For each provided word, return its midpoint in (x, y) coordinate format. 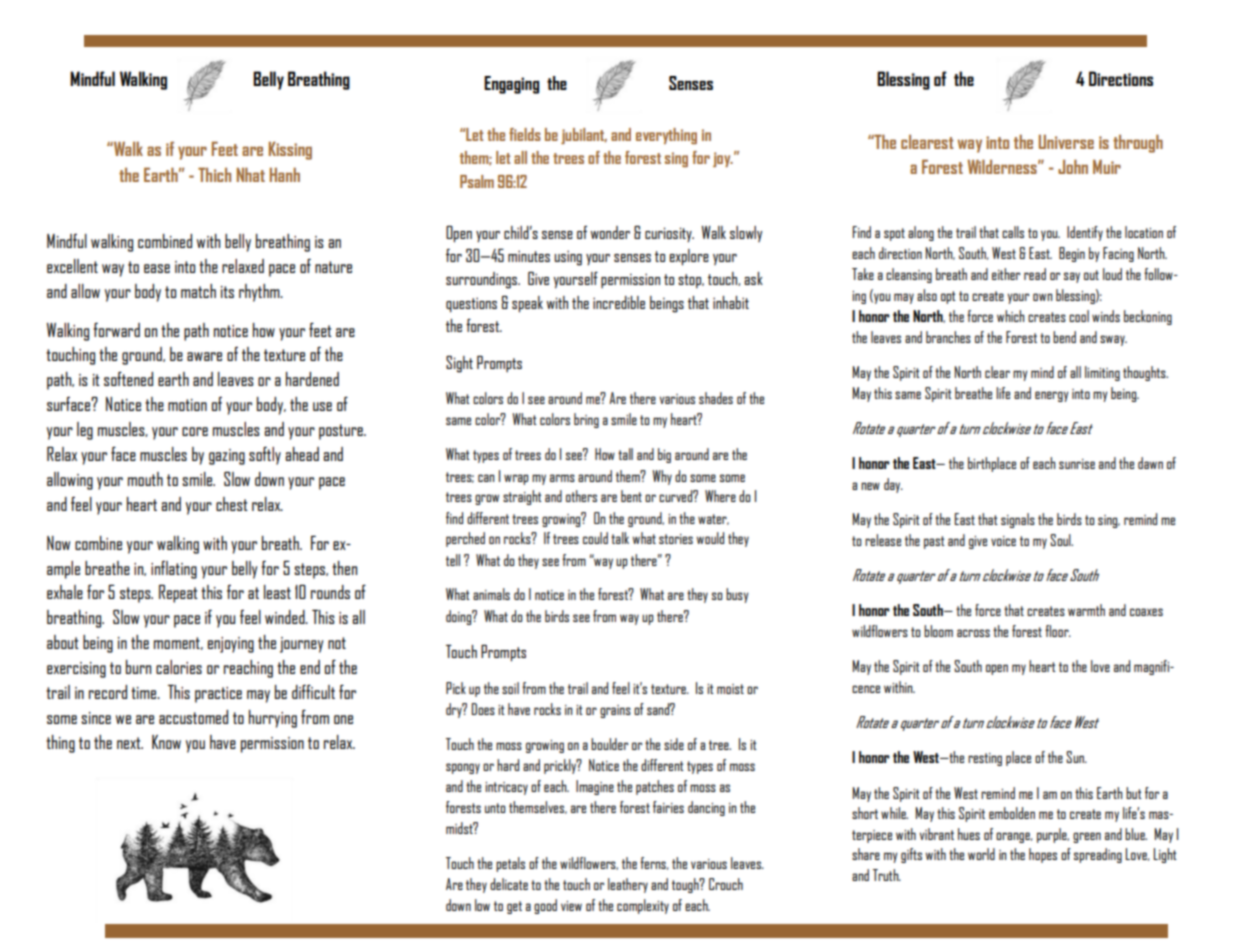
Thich (214, 174)
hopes (1043, 855)
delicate (509, 884)
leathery (628, 885)
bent (631, 496)
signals (1018, 520)
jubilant (584, 136)
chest (232, 504)
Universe (1066, 141)
